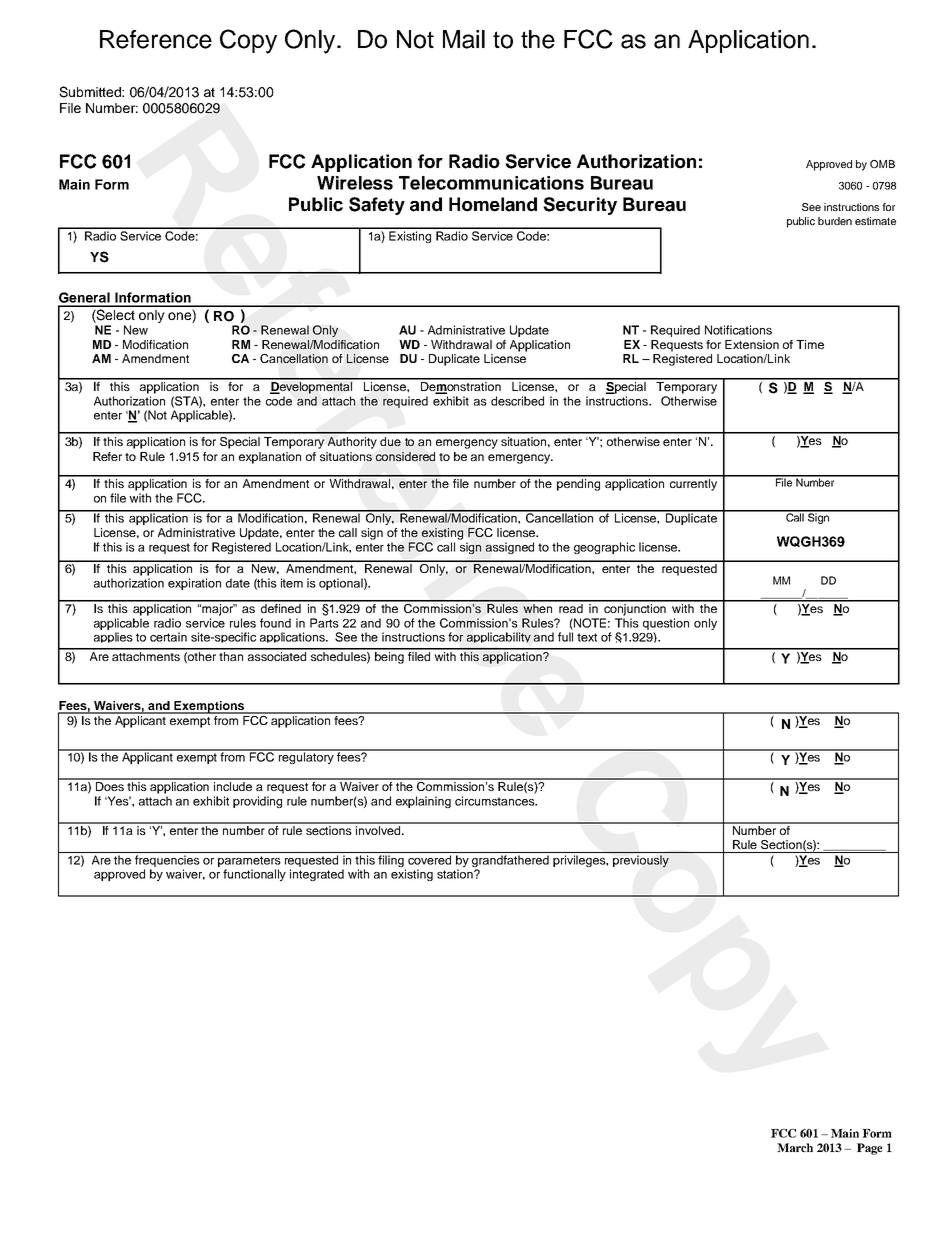 The image size is (952, 1233). I want to click on question, so click(666, 624).
